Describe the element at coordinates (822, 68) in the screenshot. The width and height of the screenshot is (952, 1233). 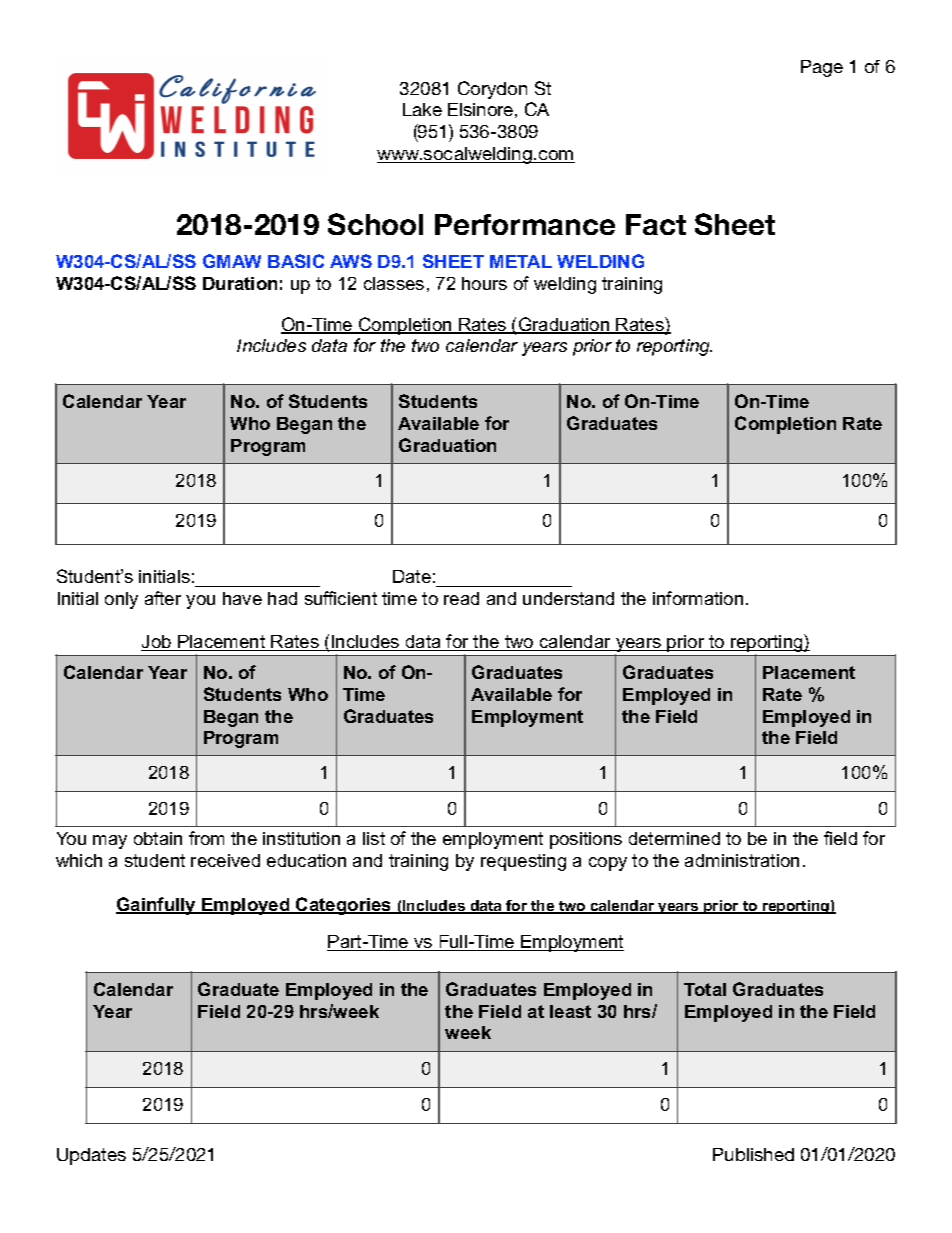
I see `Page` at that location.
